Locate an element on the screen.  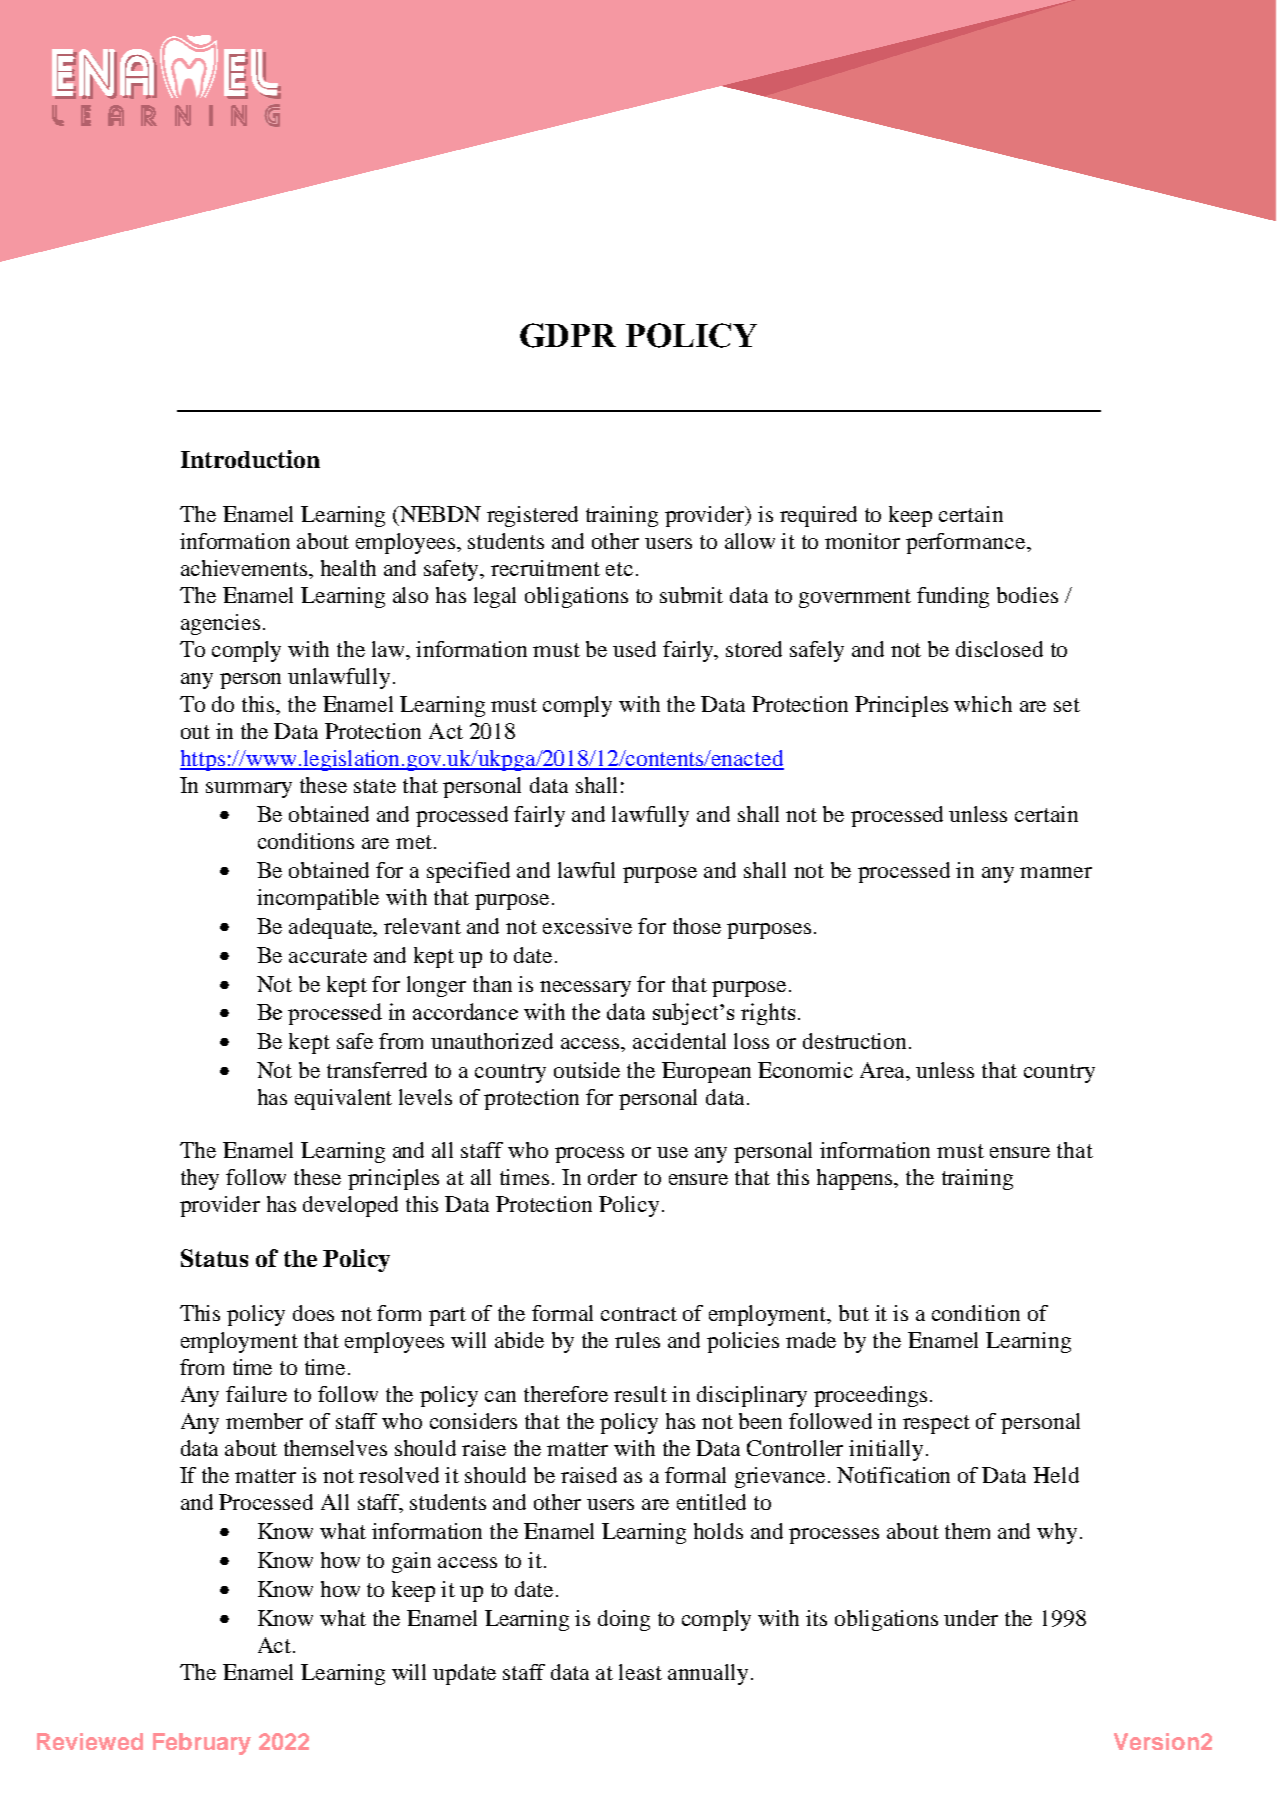
February is located at coordinates (202, 1744).
